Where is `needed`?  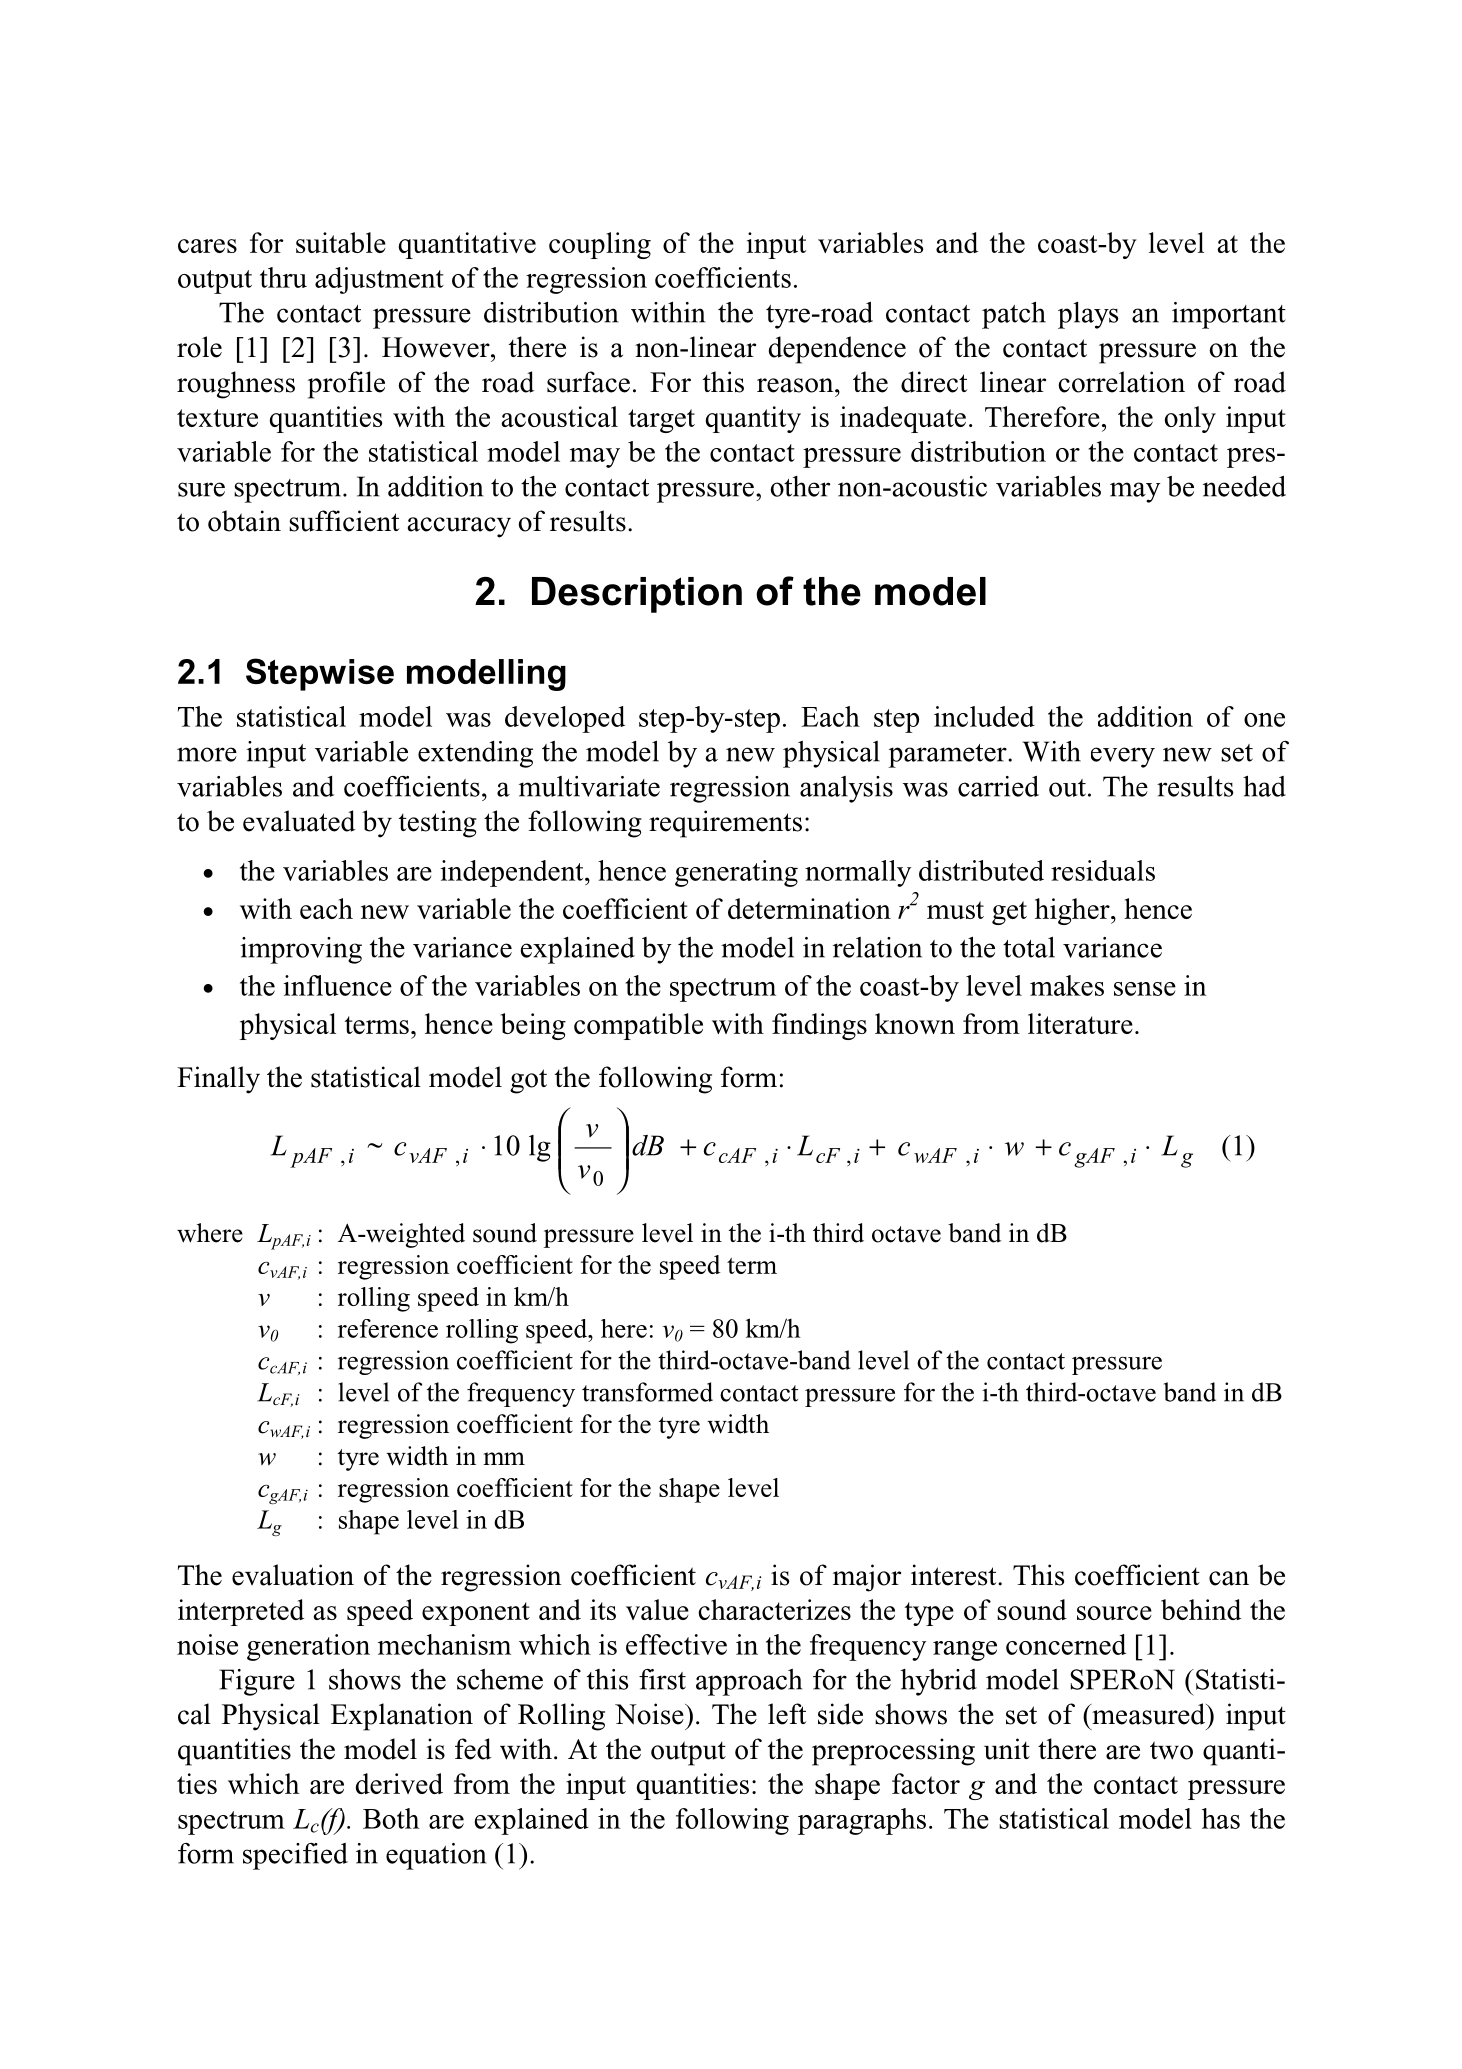
needed is located at coordinates (1244, 486).
